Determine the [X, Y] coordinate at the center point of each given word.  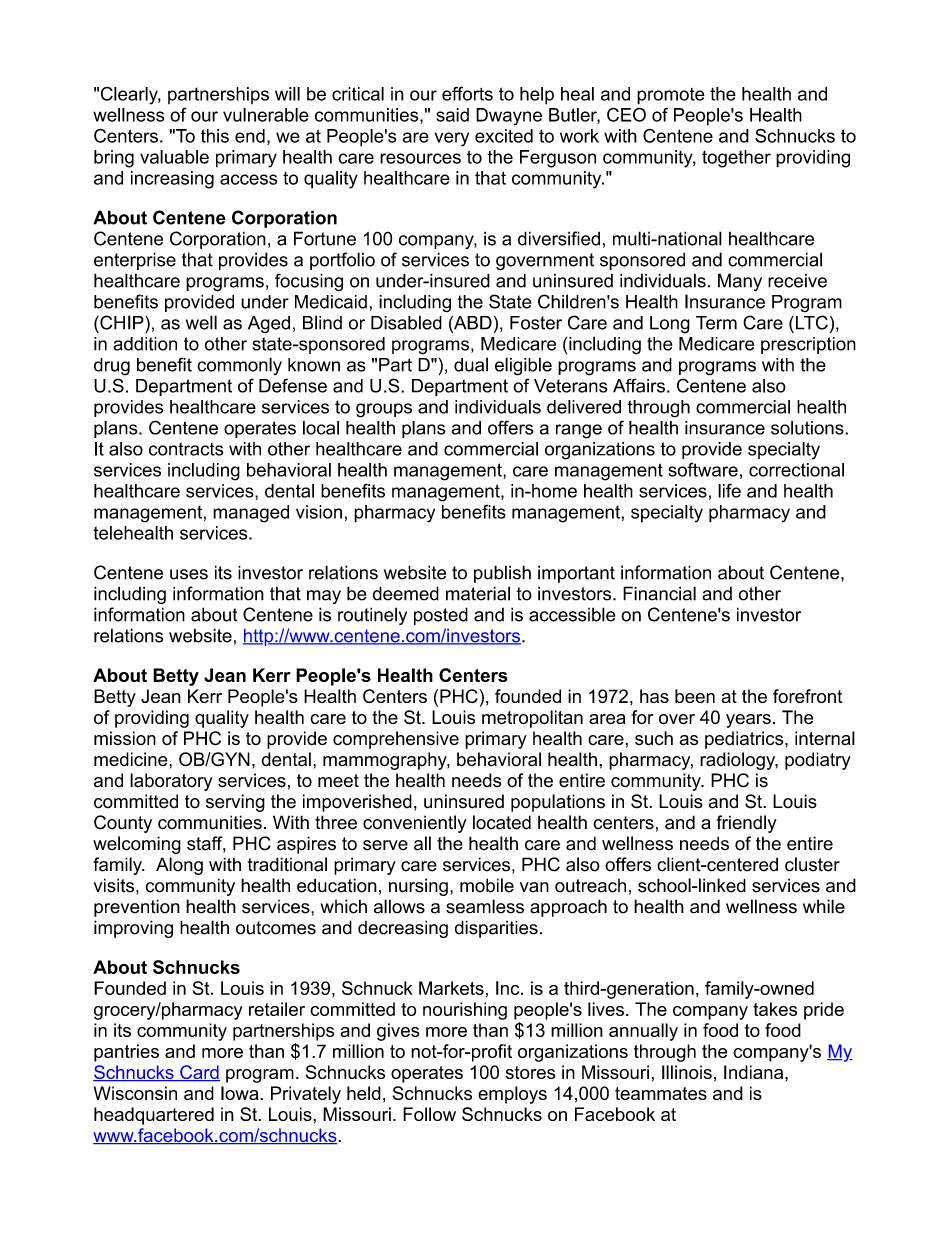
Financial [659, 593]
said [452, 115]
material [478, 593]
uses [189, 574]
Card [199, 1073]
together [736, 159]
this [215, 136]
